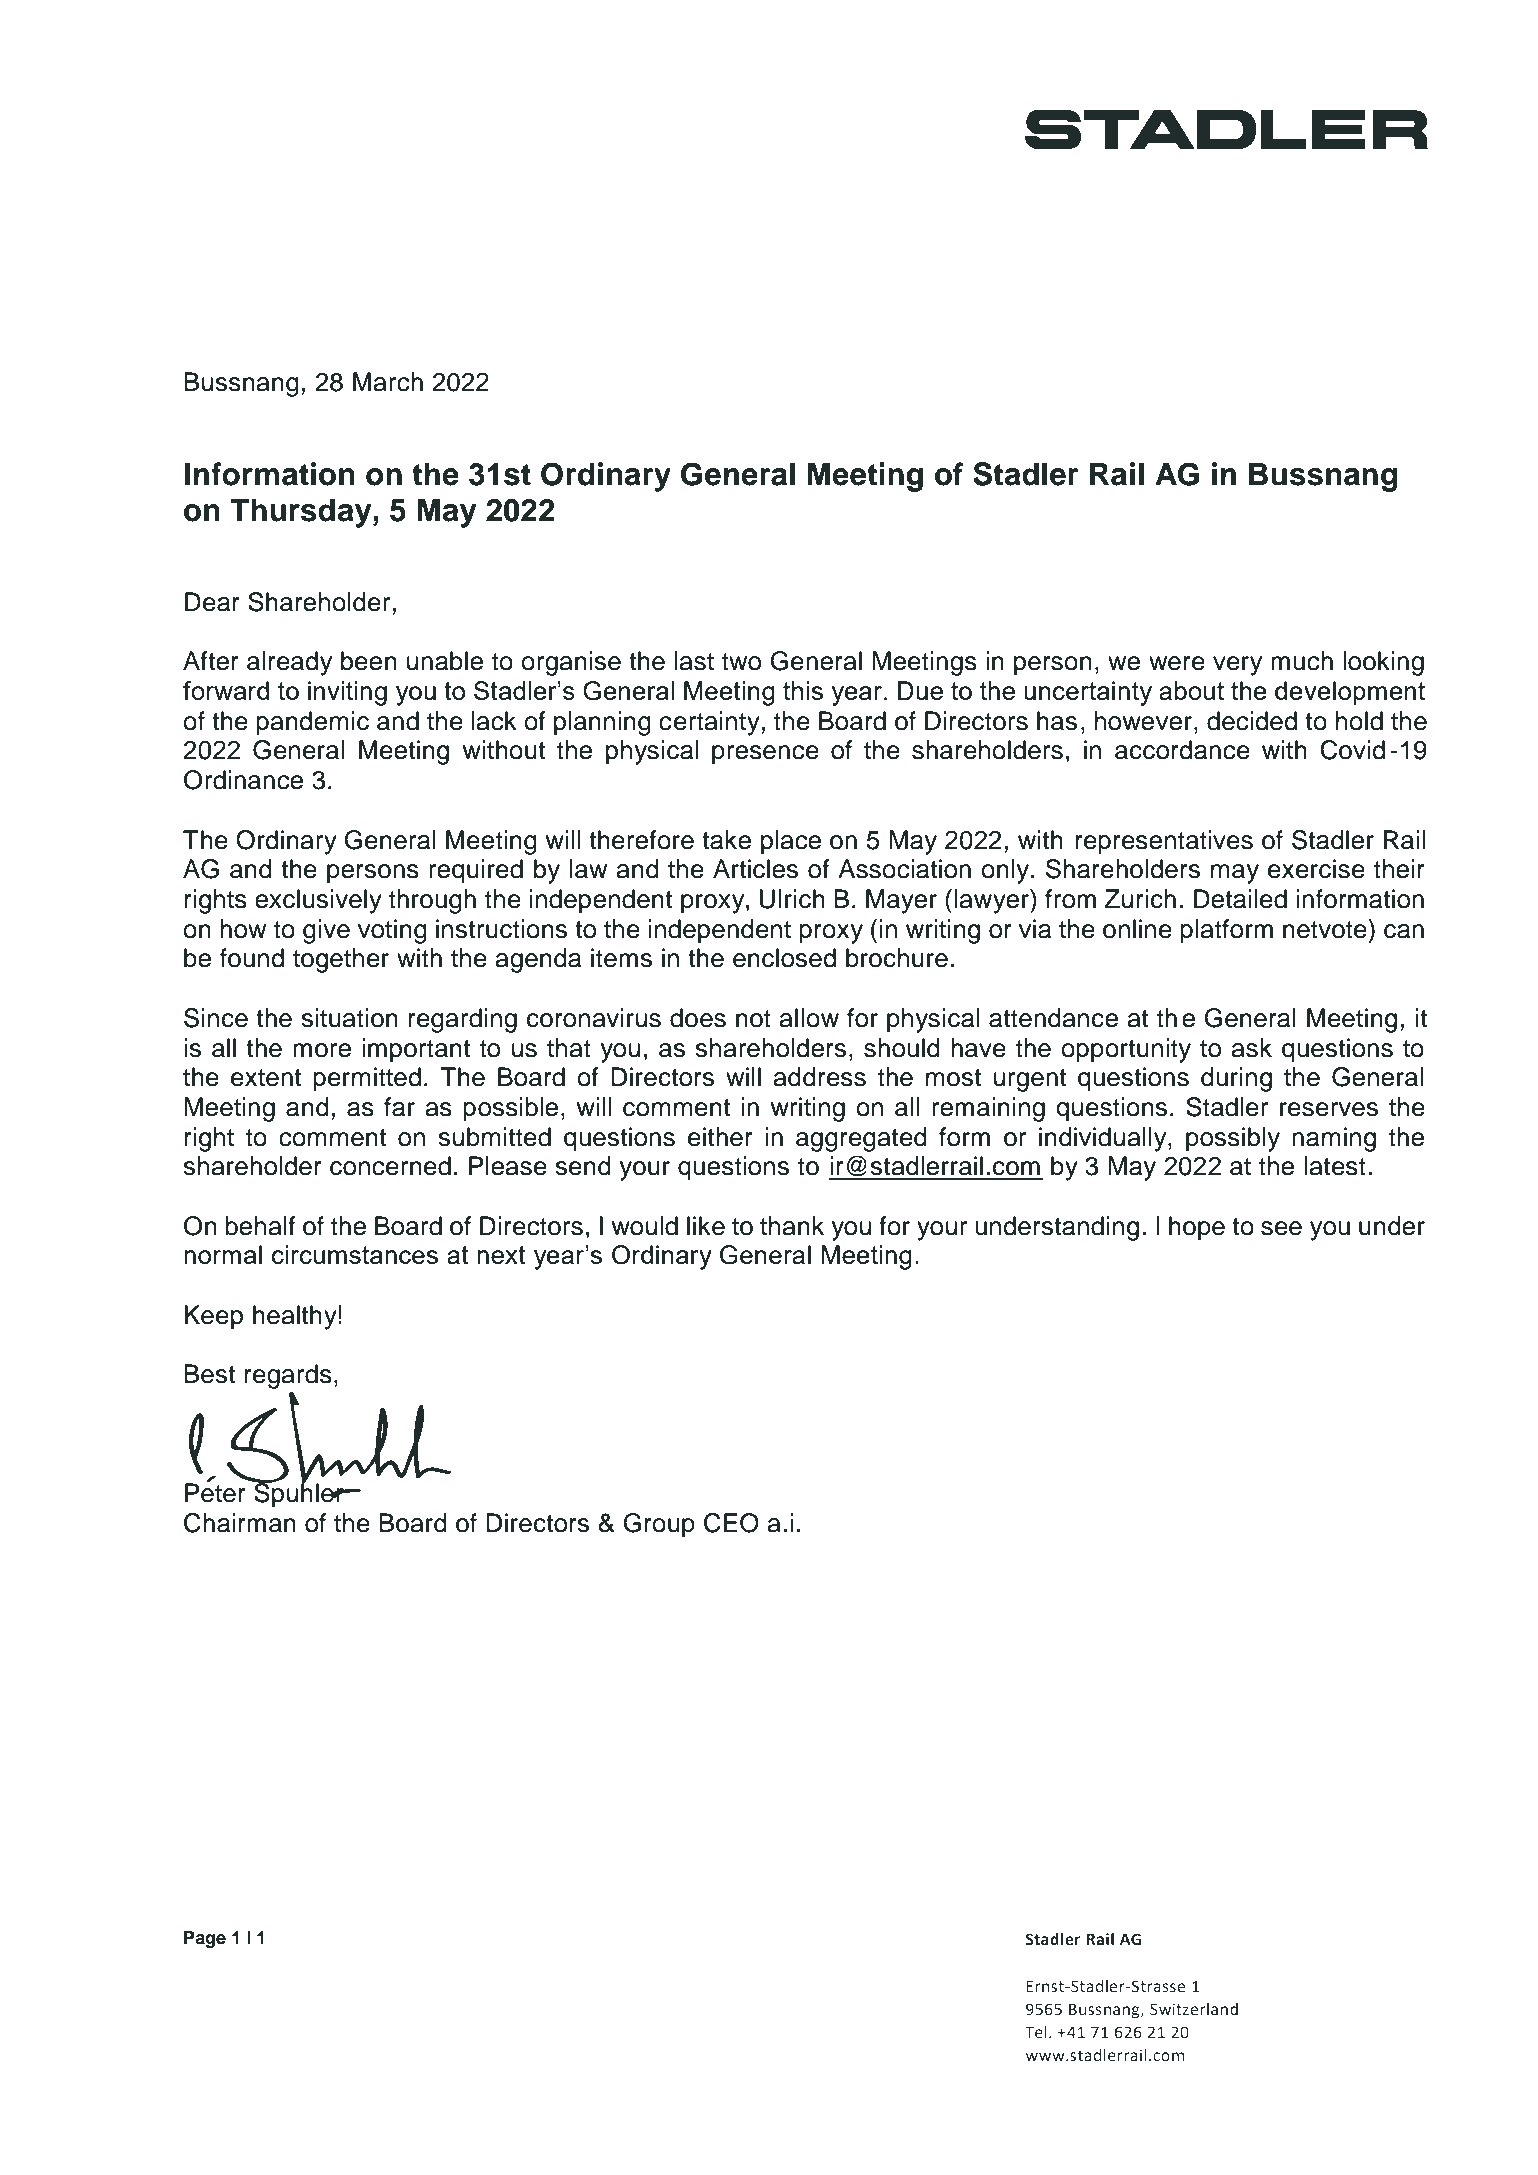  I want to click on CEO, so click(731, 1523).
